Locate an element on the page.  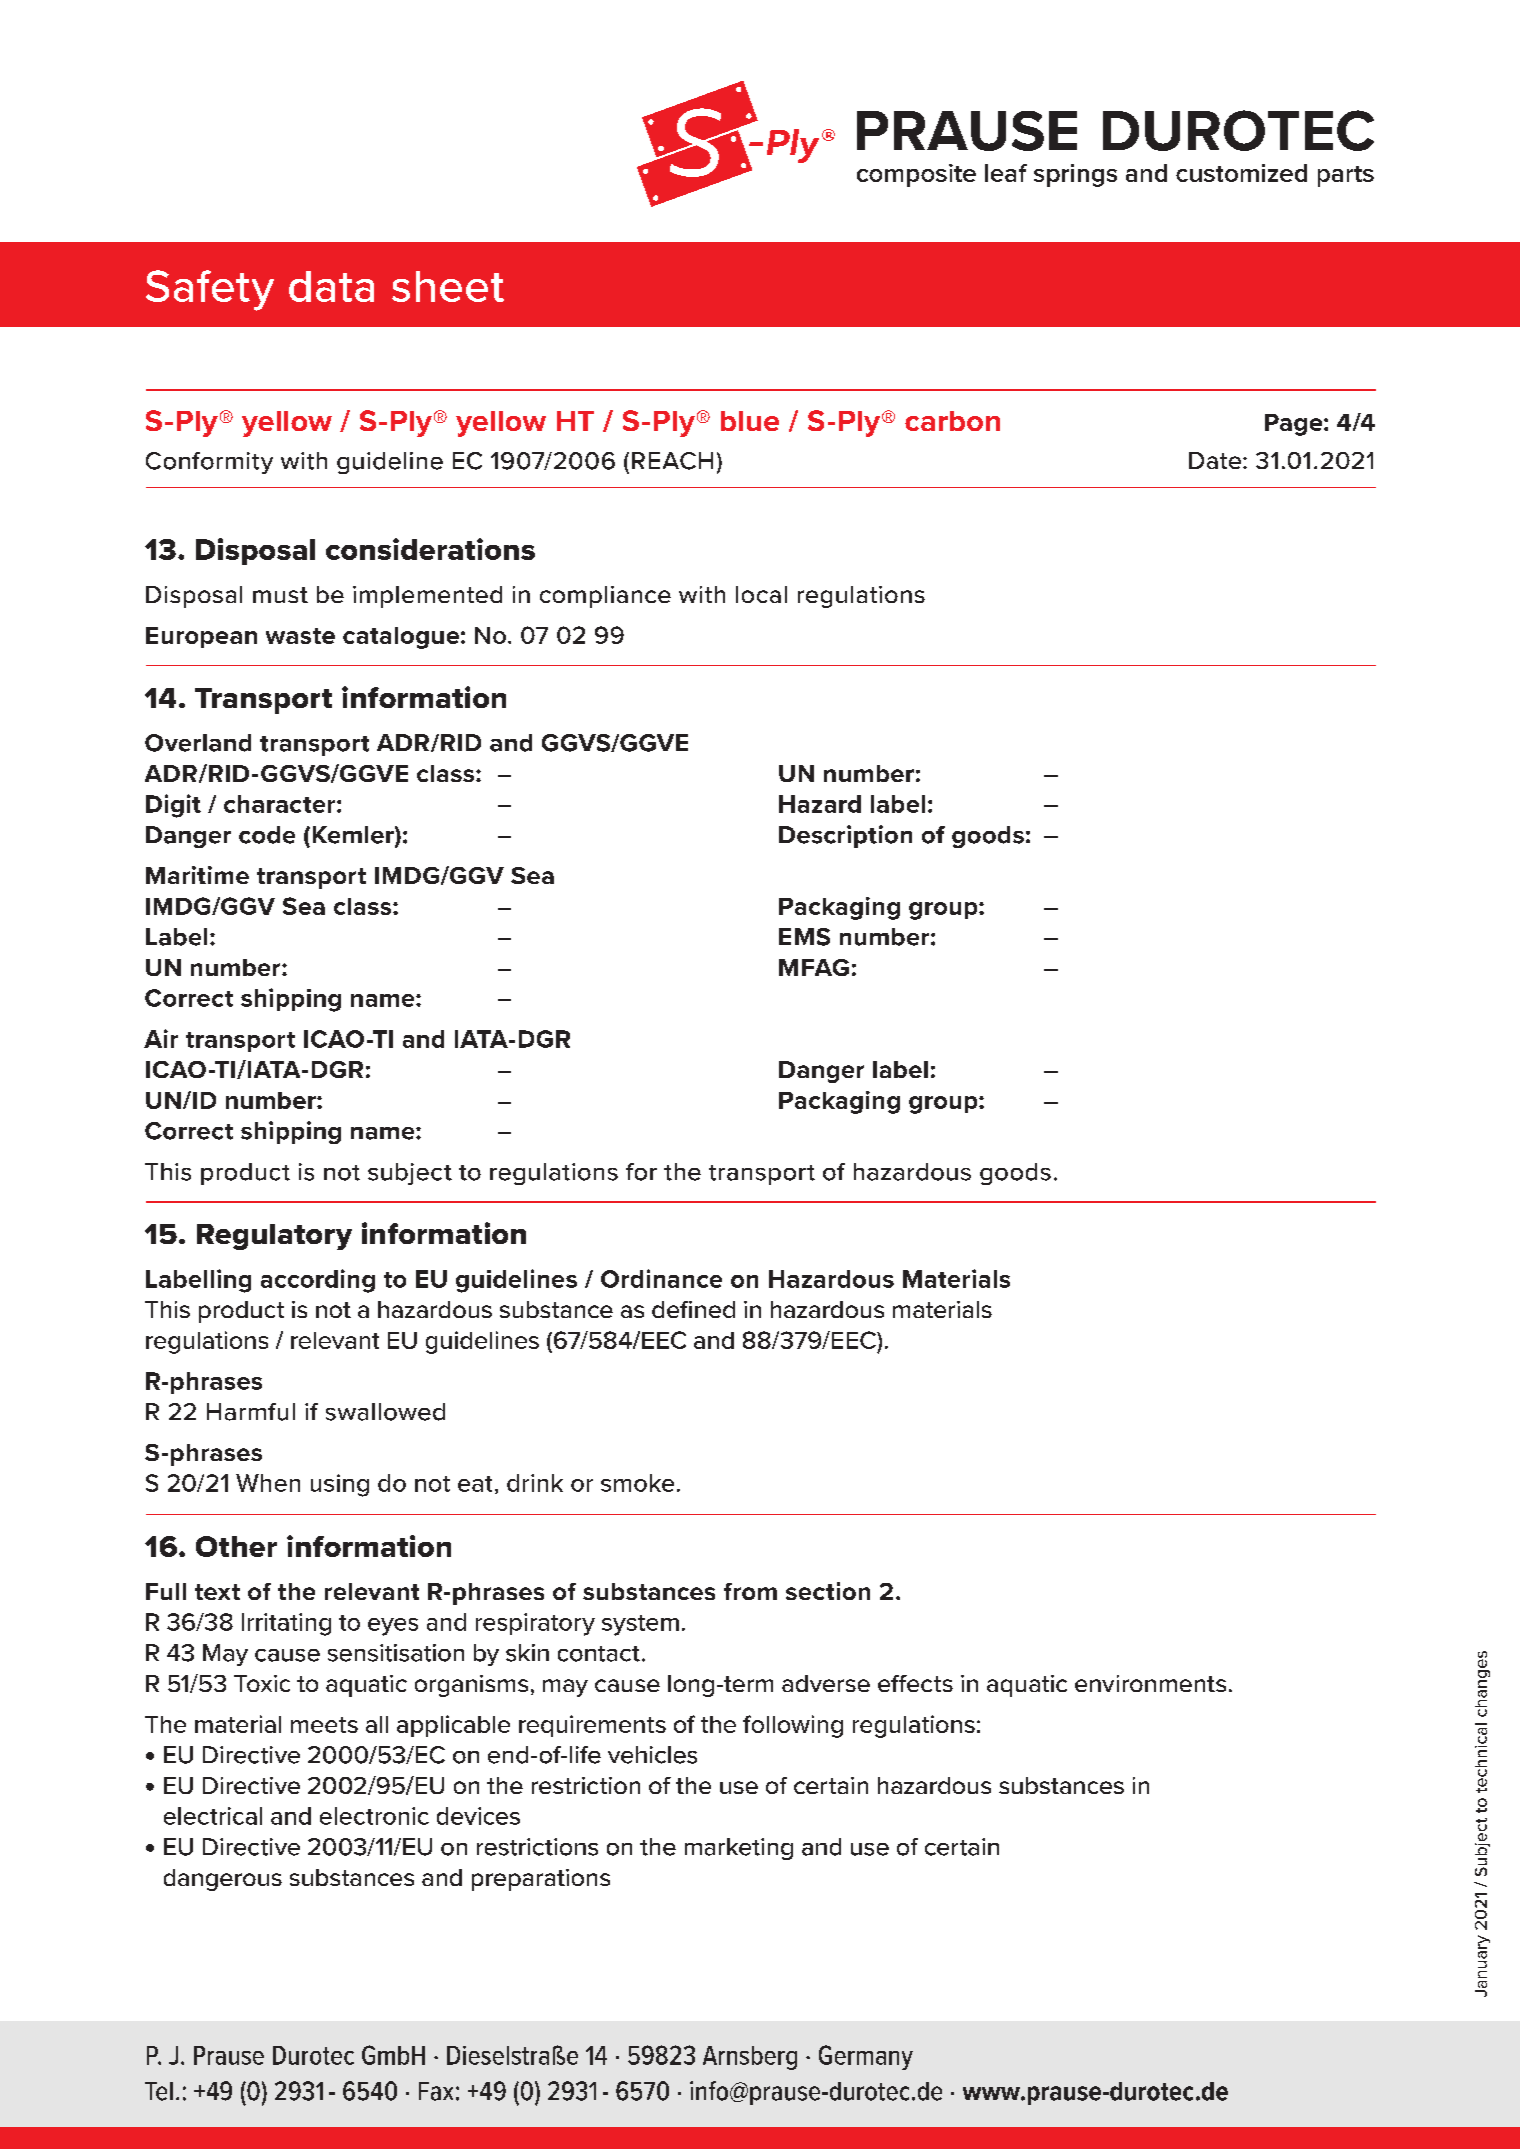
Maritime is located at coordinates (197, 875).
